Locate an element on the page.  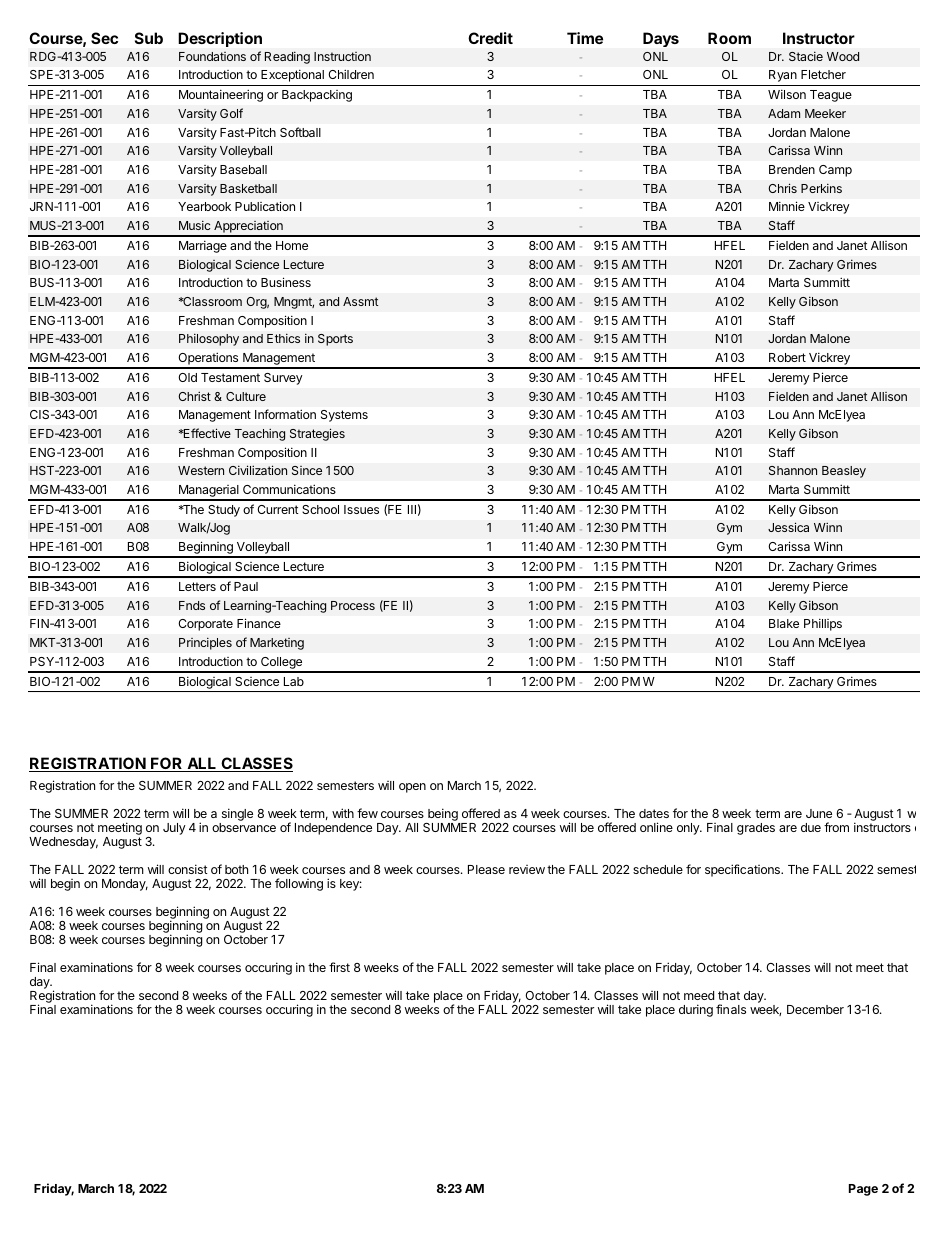
Sports is located at coordinates (335, 340).
